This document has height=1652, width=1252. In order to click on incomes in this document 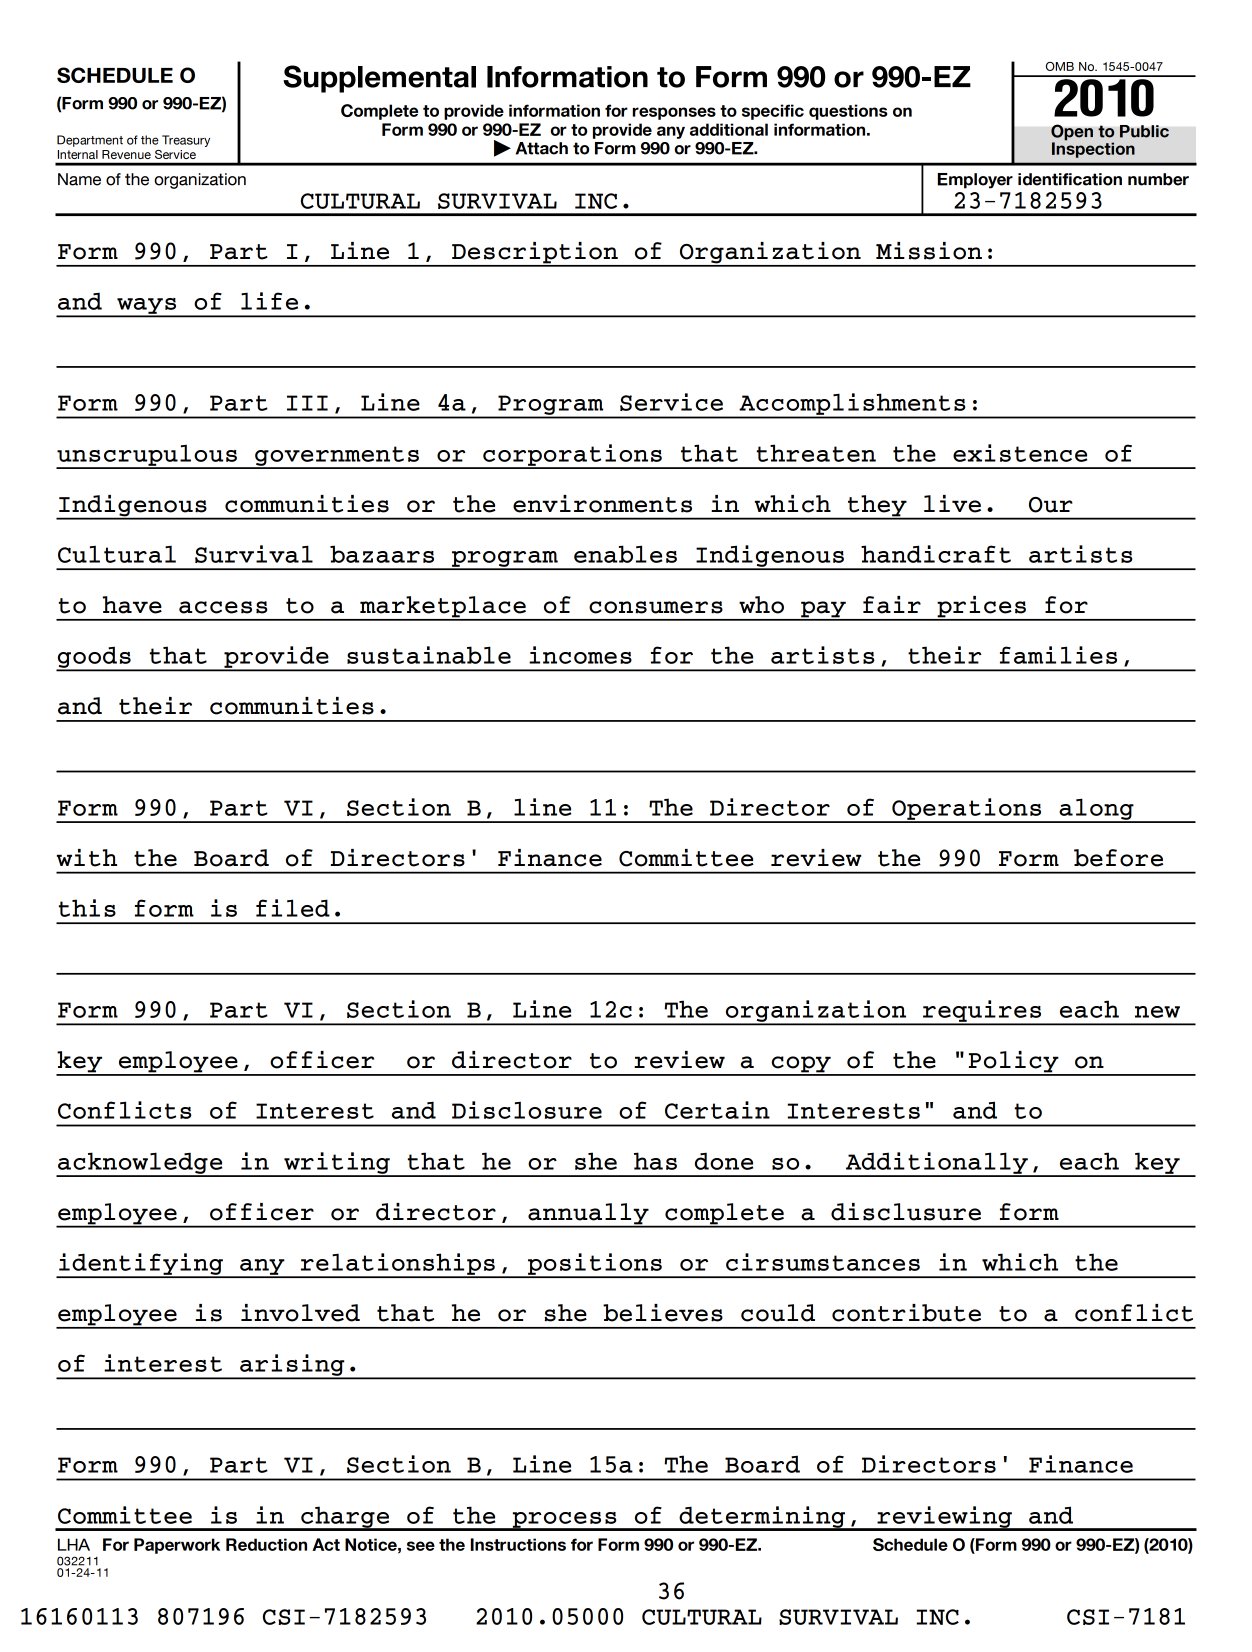, I will do `click(580, 655)`.
